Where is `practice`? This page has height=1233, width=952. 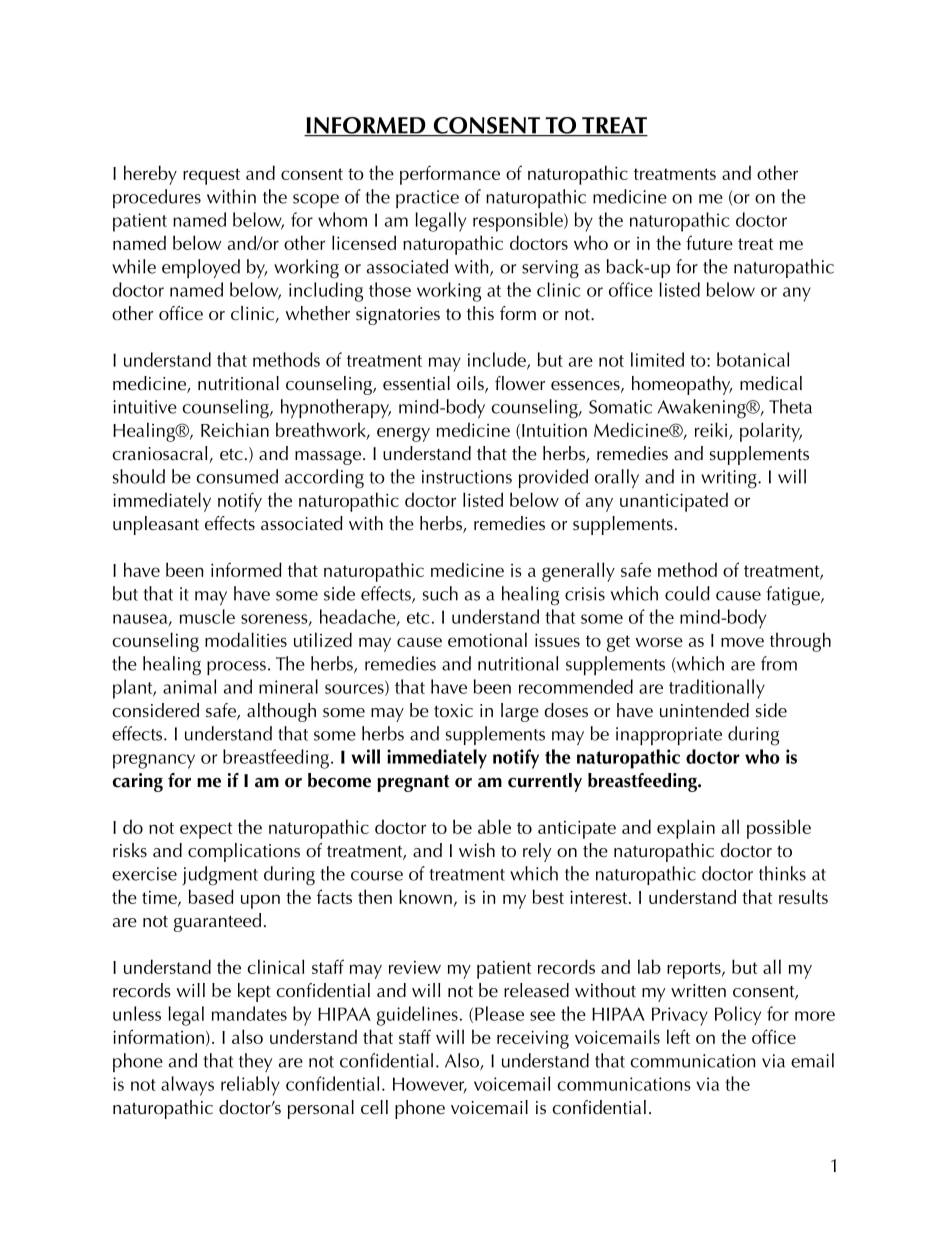 practice is located at coordinates (427, 199).
